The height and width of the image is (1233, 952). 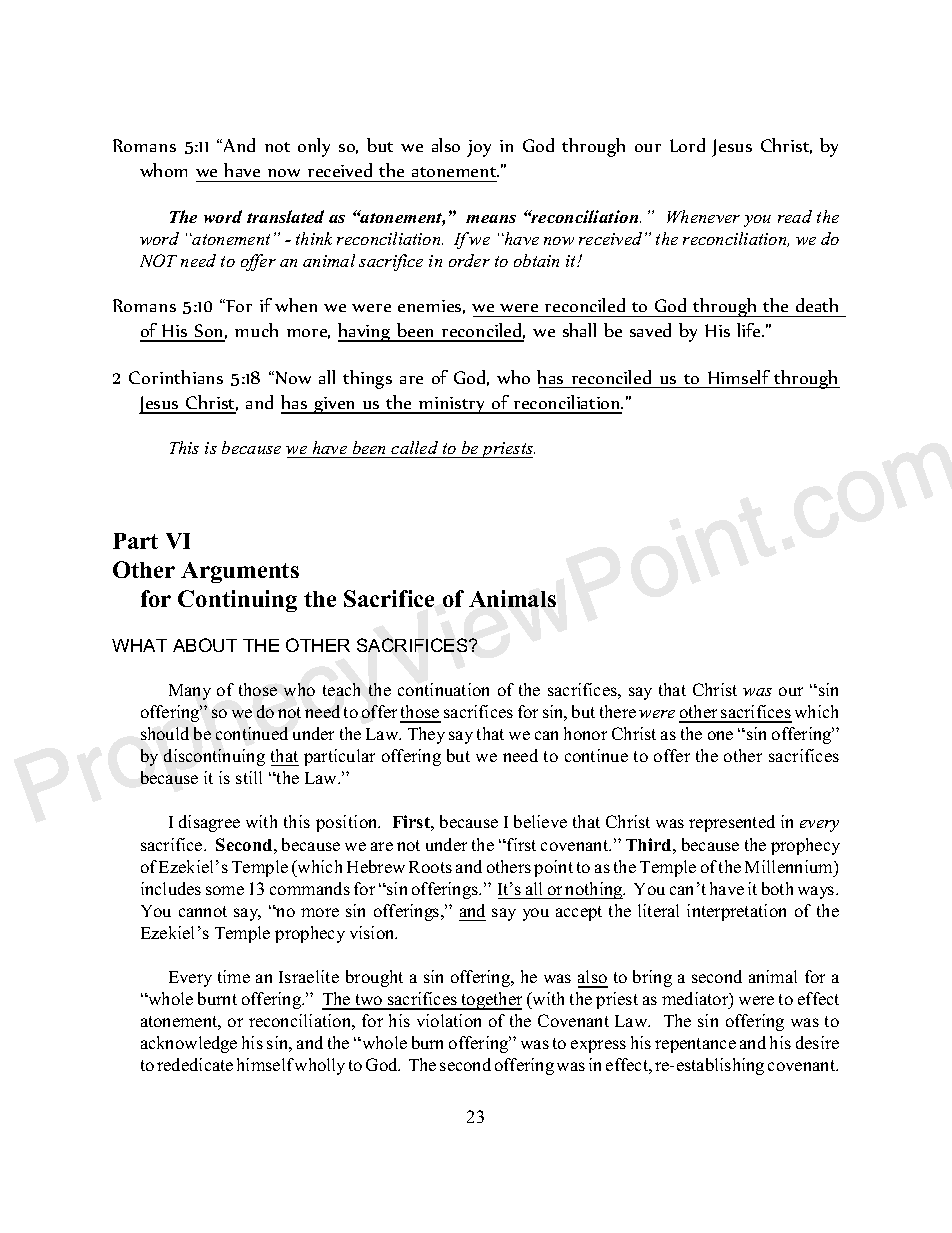 What do you see at coordinates (750, 330) in the image?
I see `life` at bounding box center [750, 330].
